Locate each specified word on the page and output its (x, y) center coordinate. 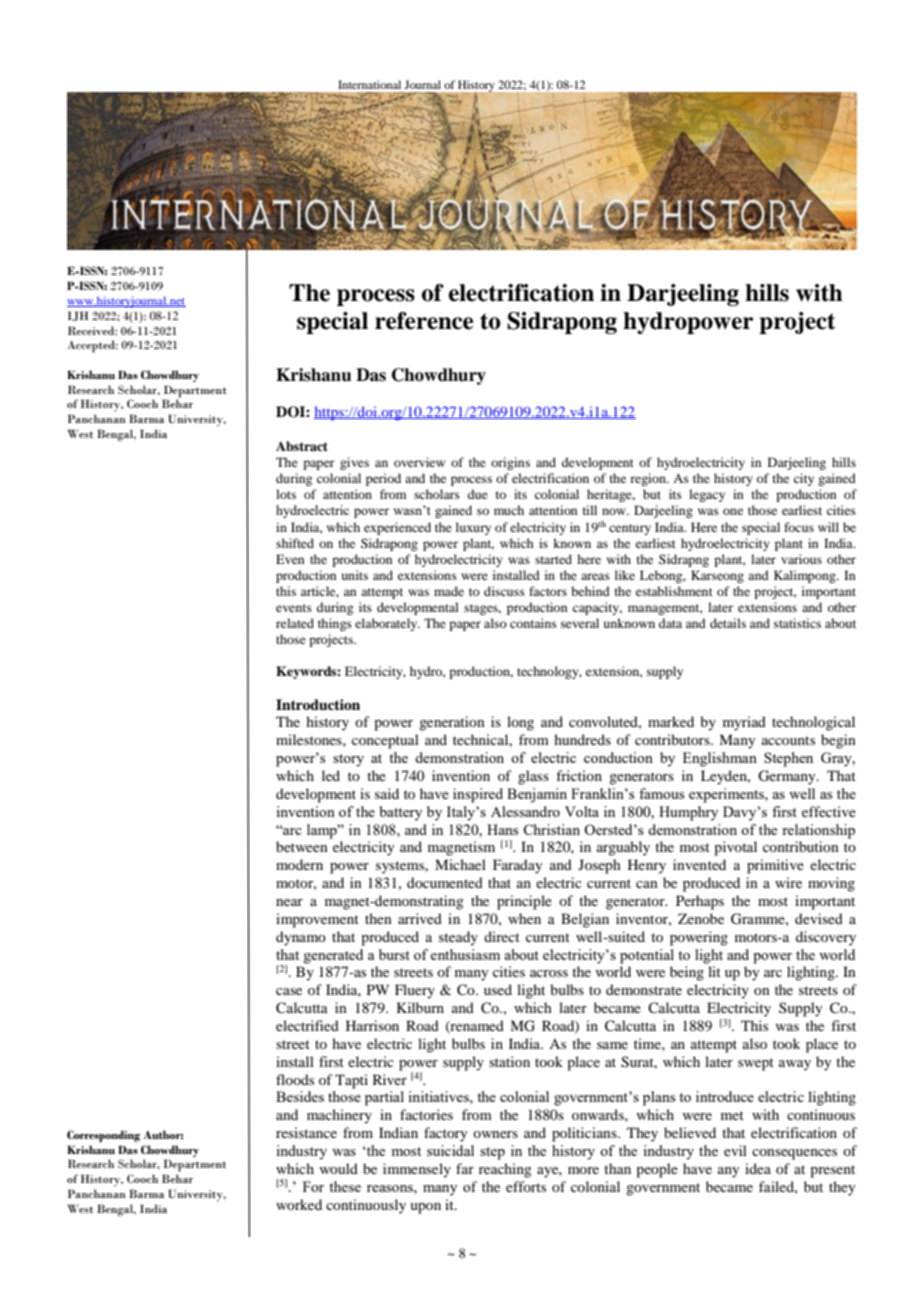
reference (424, 321)
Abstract (302, 446)
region (649, 479)
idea (758, 1168)
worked (299, 1204)
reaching (505, 1170)
